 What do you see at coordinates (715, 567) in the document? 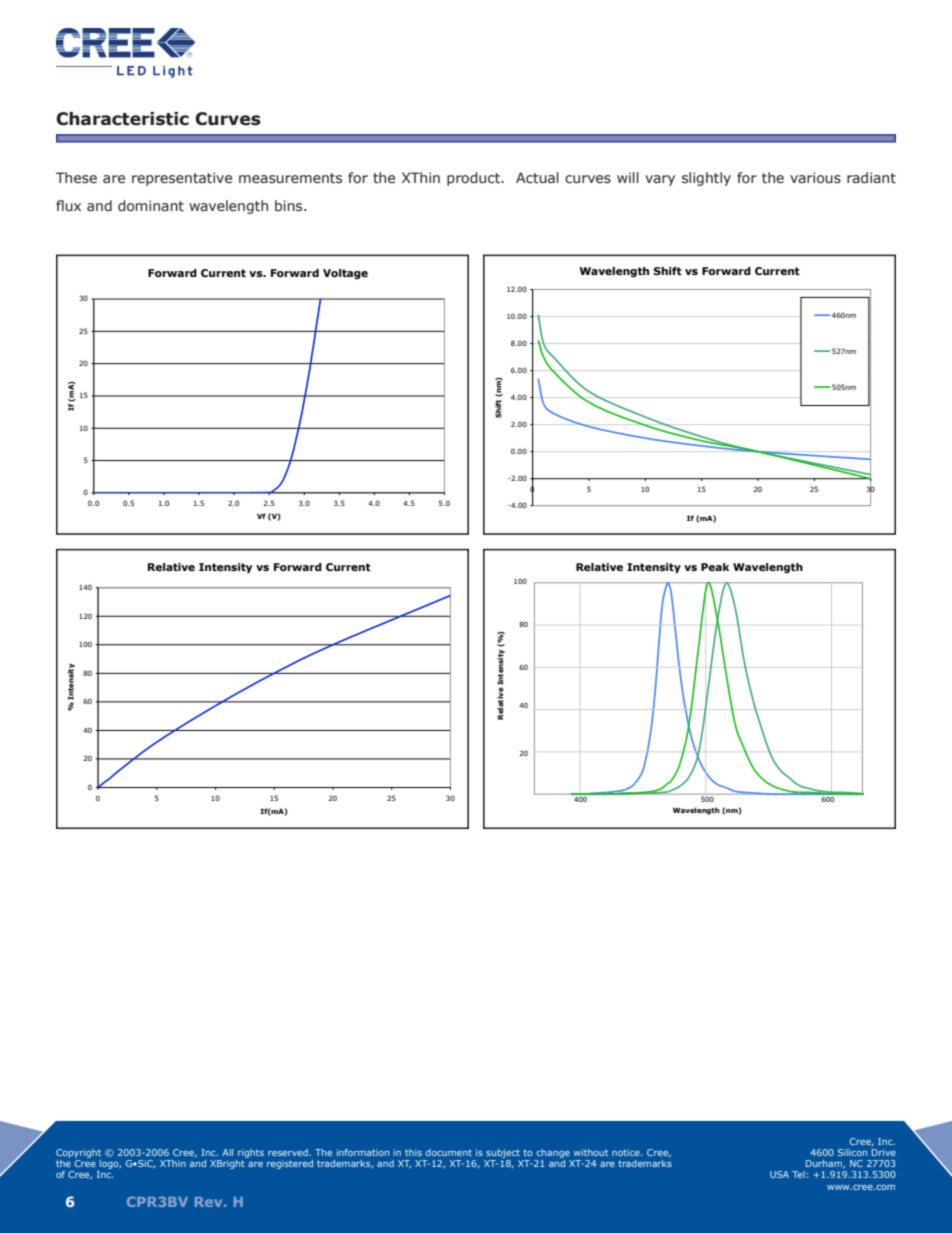
I see `Peak` at bounding box center [715, 567].
